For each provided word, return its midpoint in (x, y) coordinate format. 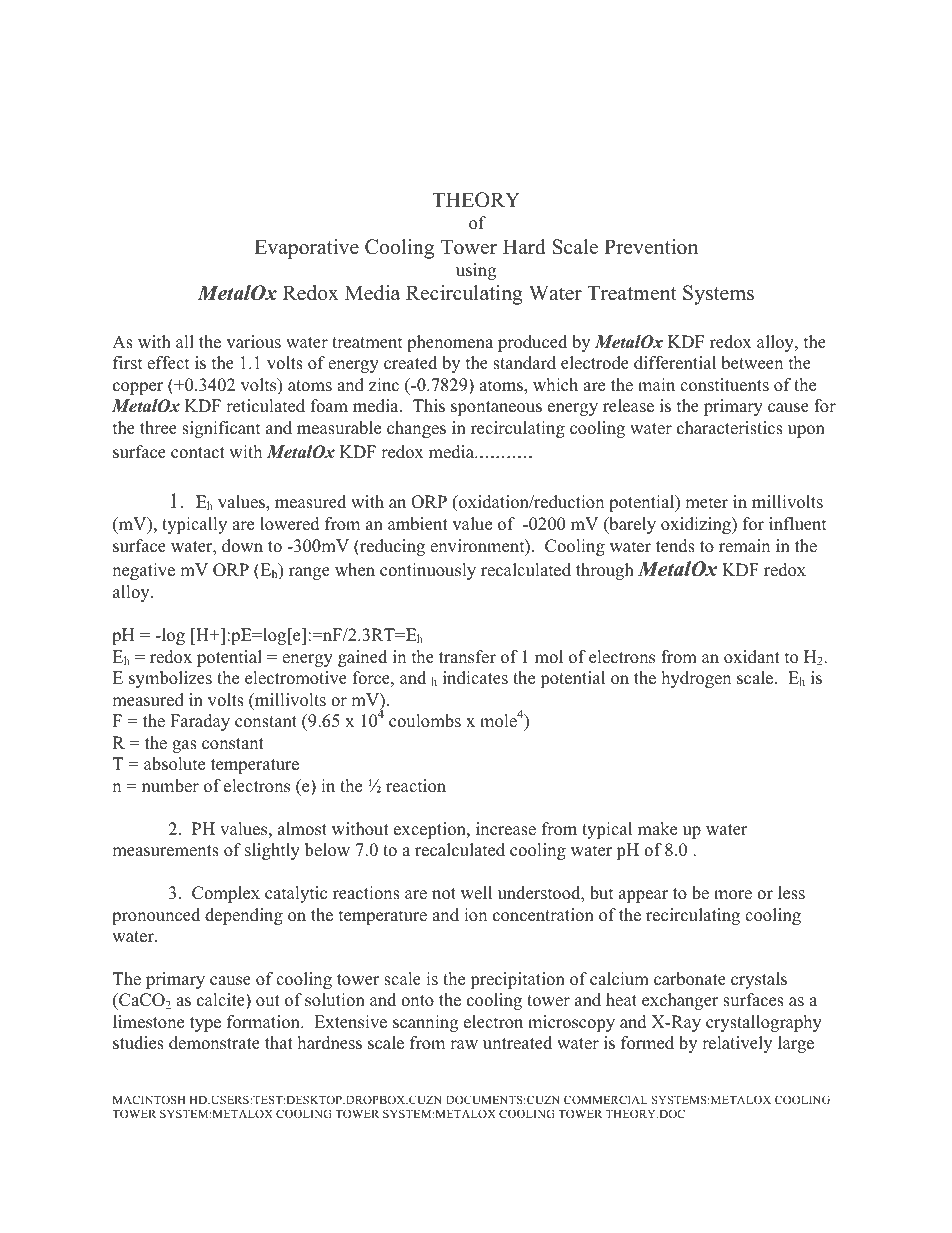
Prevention (651, 247)
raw (464, 1044)
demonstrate (214, 1043)
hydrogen (696, 679)
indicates (475, 678)
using (476, 271)
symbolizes (170, 679)
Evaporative (306, 249)
